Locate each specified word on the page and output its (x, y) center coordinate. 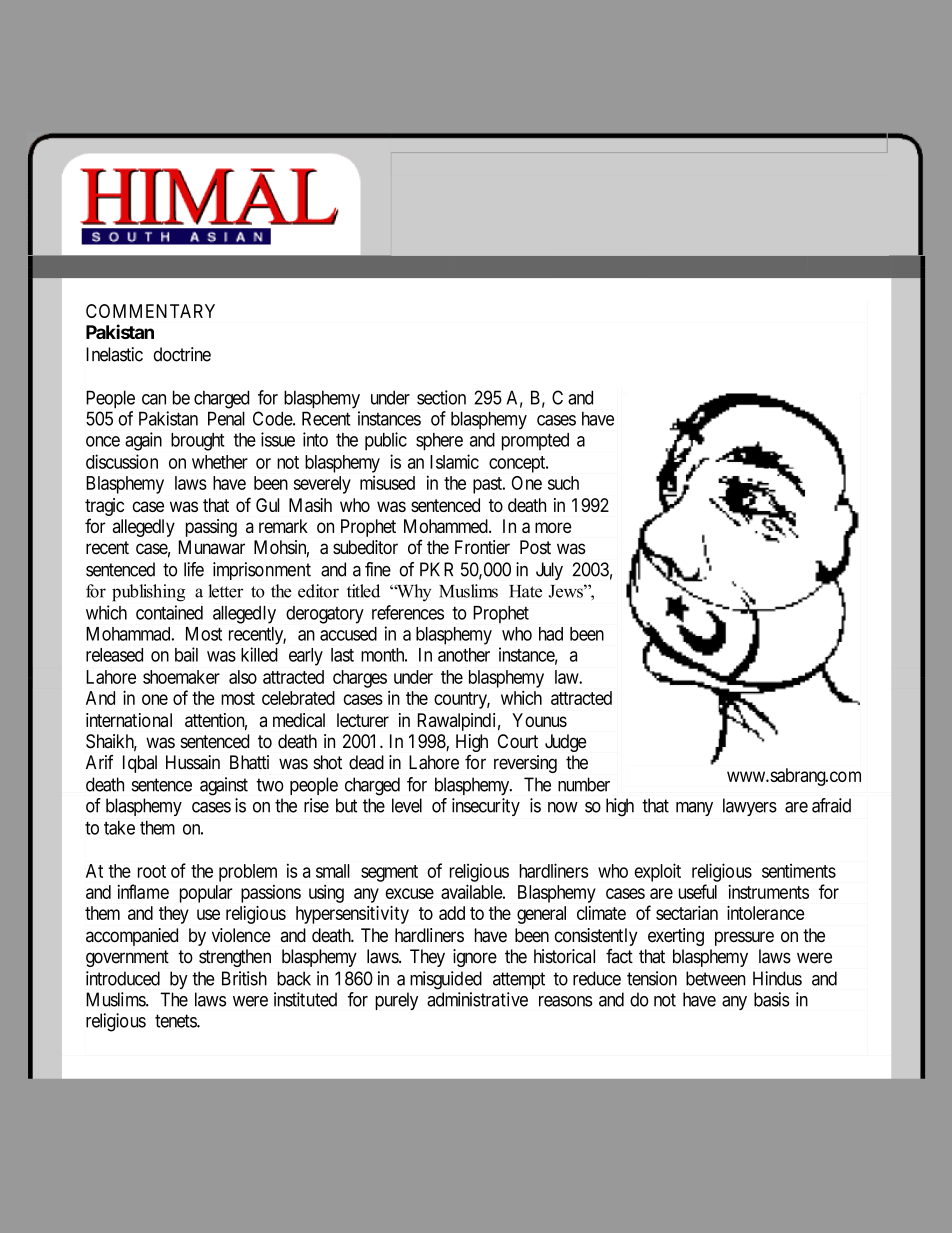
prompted (535, 442)
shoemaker (181, 677)
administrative (477, 999)
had (551, 634)
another (464, 655)
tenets (176, 1021)
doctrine (182, 354)
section (441, 397)
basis (772, 999)
